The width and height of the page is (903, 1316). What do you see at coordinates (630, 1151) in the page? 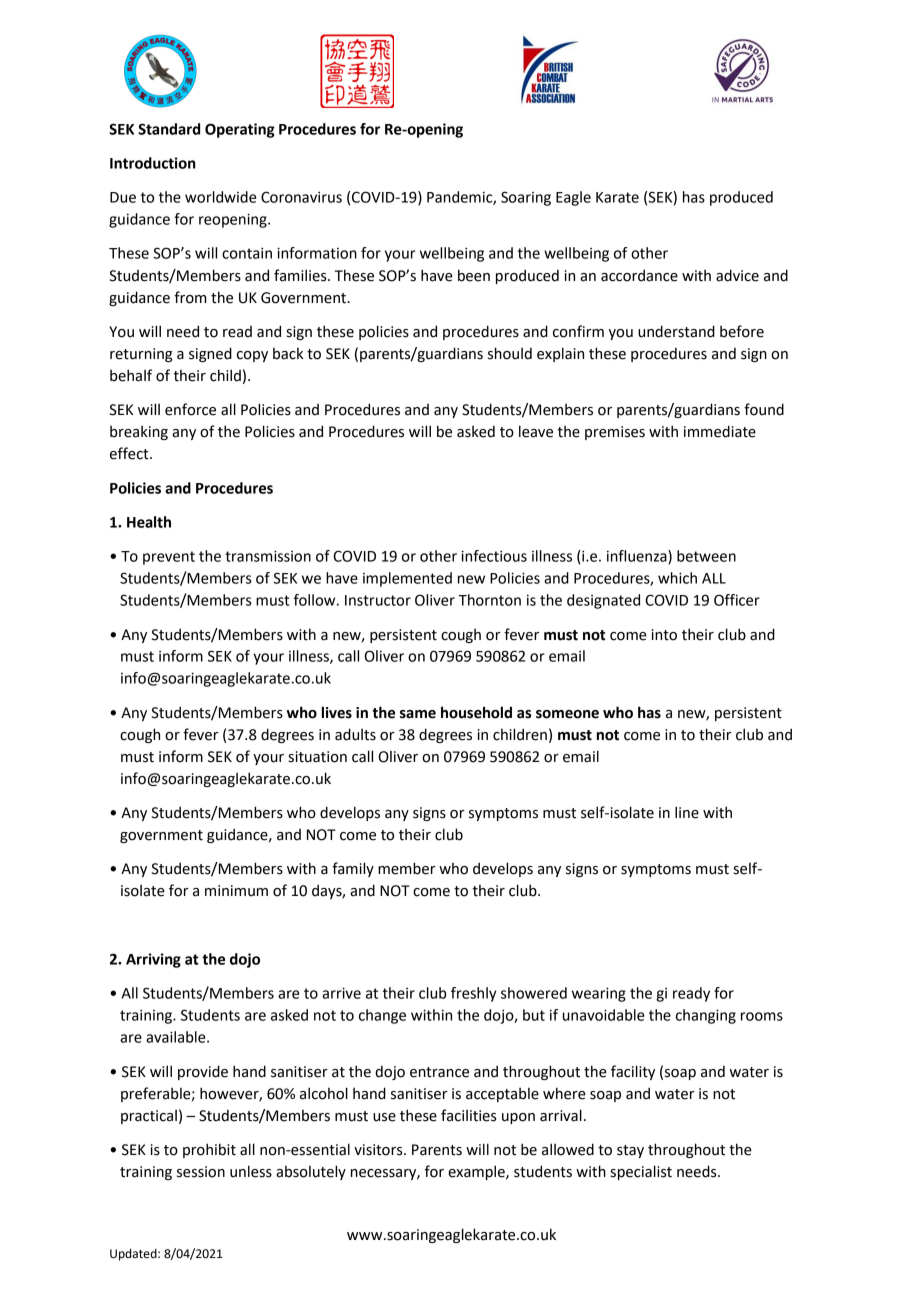
I see `stay` at bounding box center [630, 1151].
